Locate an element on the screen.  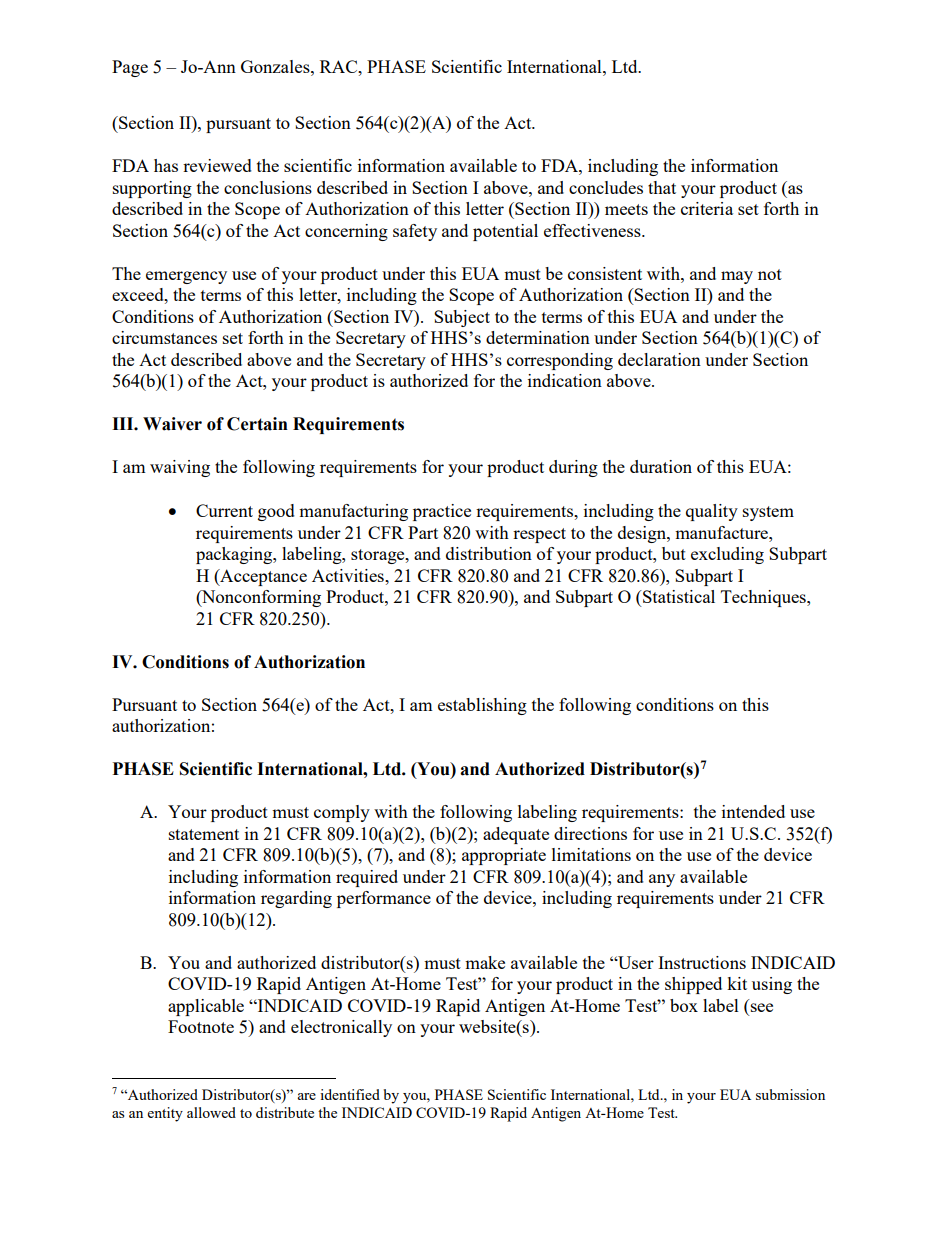
allowed is located at coordinates (211, 1112).
